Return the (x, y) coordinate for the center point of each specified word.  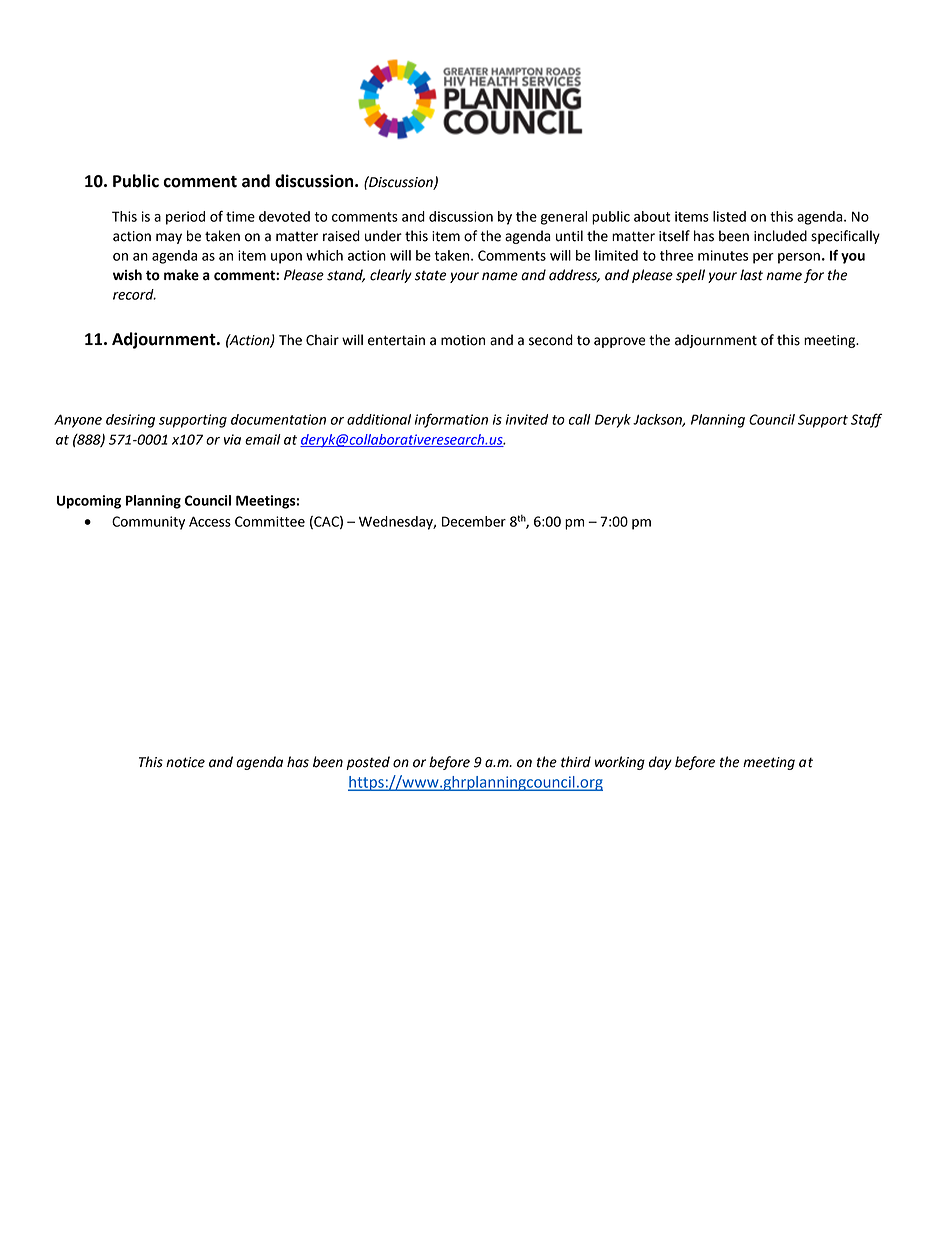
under (383, 236)
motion (463, 340)
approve (620, 342)
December (474, 521)
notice (185, 762)
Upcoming (89, 502)
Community (148, 523)
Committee (270, 521)
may (169, 238)
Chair (322, 340)
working (620, 763)
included (780, 236)
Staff (866, 420)
